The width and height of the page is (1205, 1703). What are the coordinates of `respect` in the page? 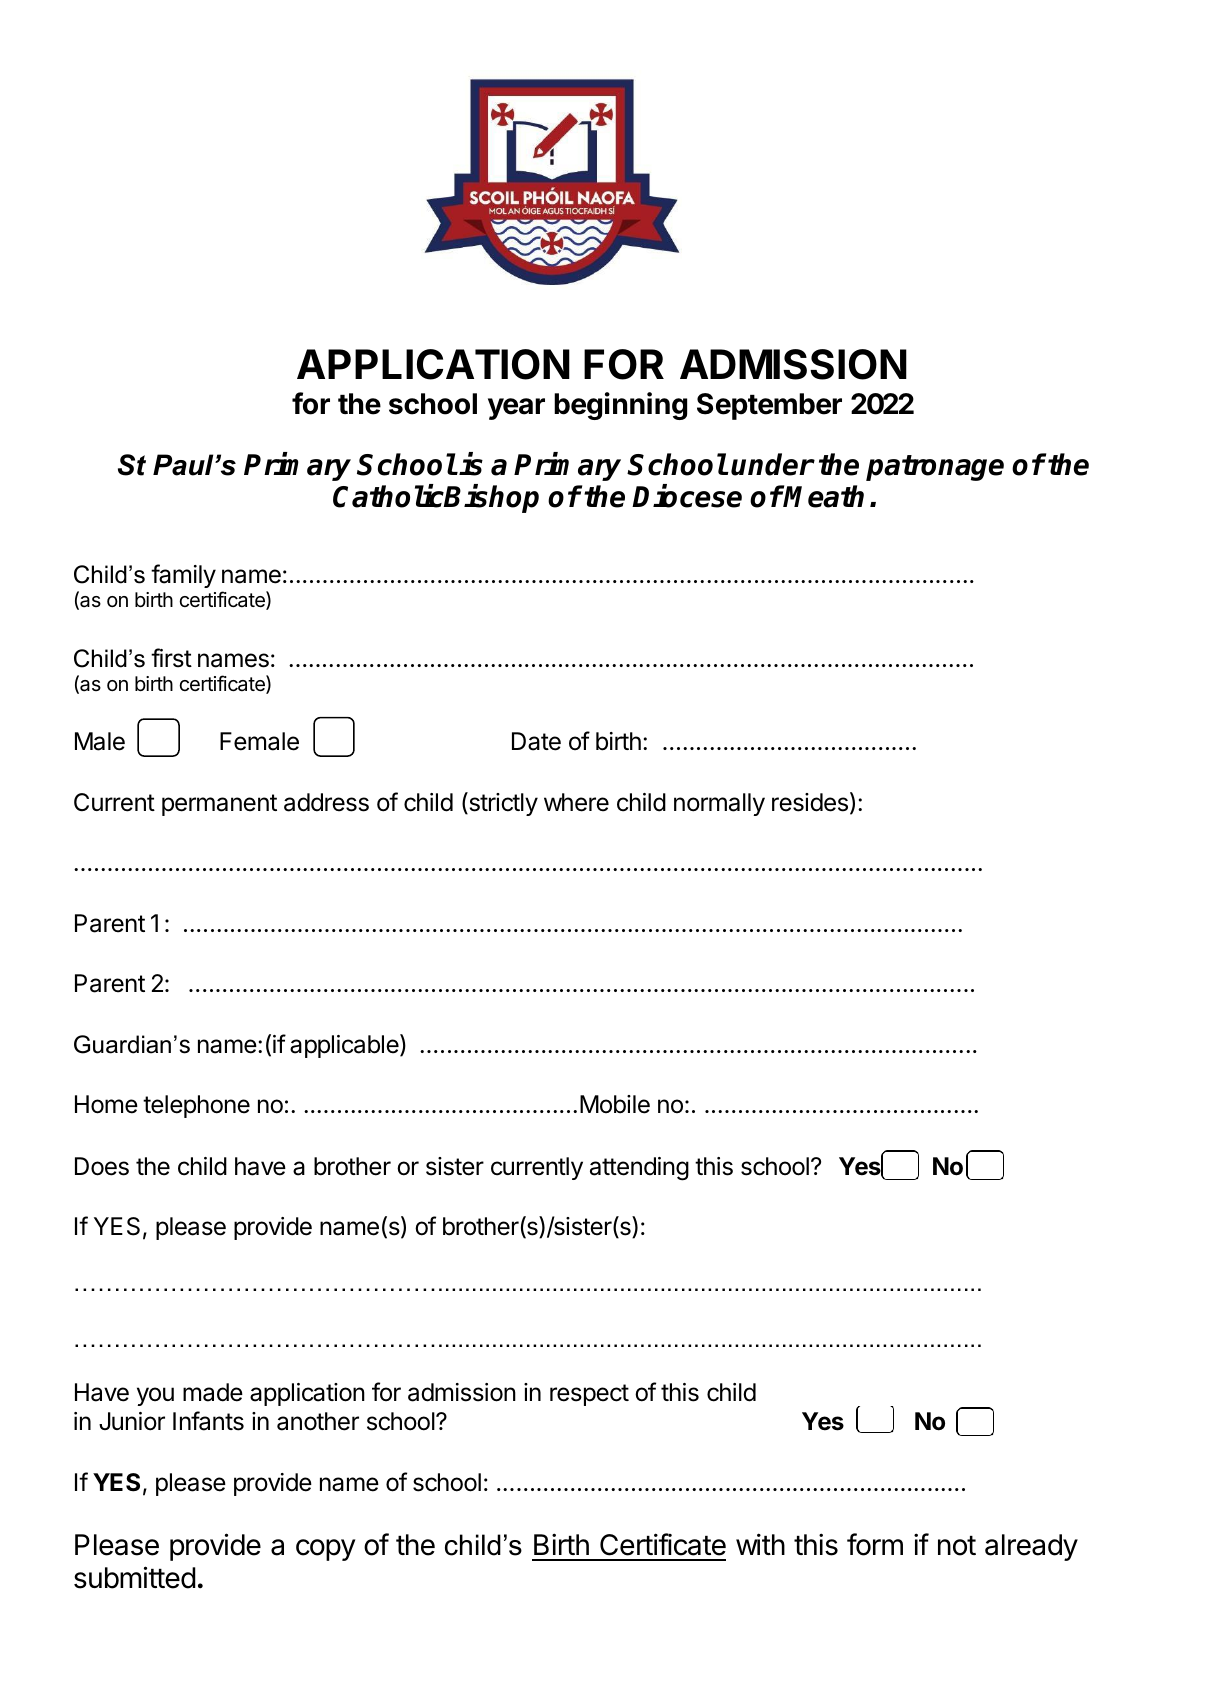 It's located at (589, 1395).
